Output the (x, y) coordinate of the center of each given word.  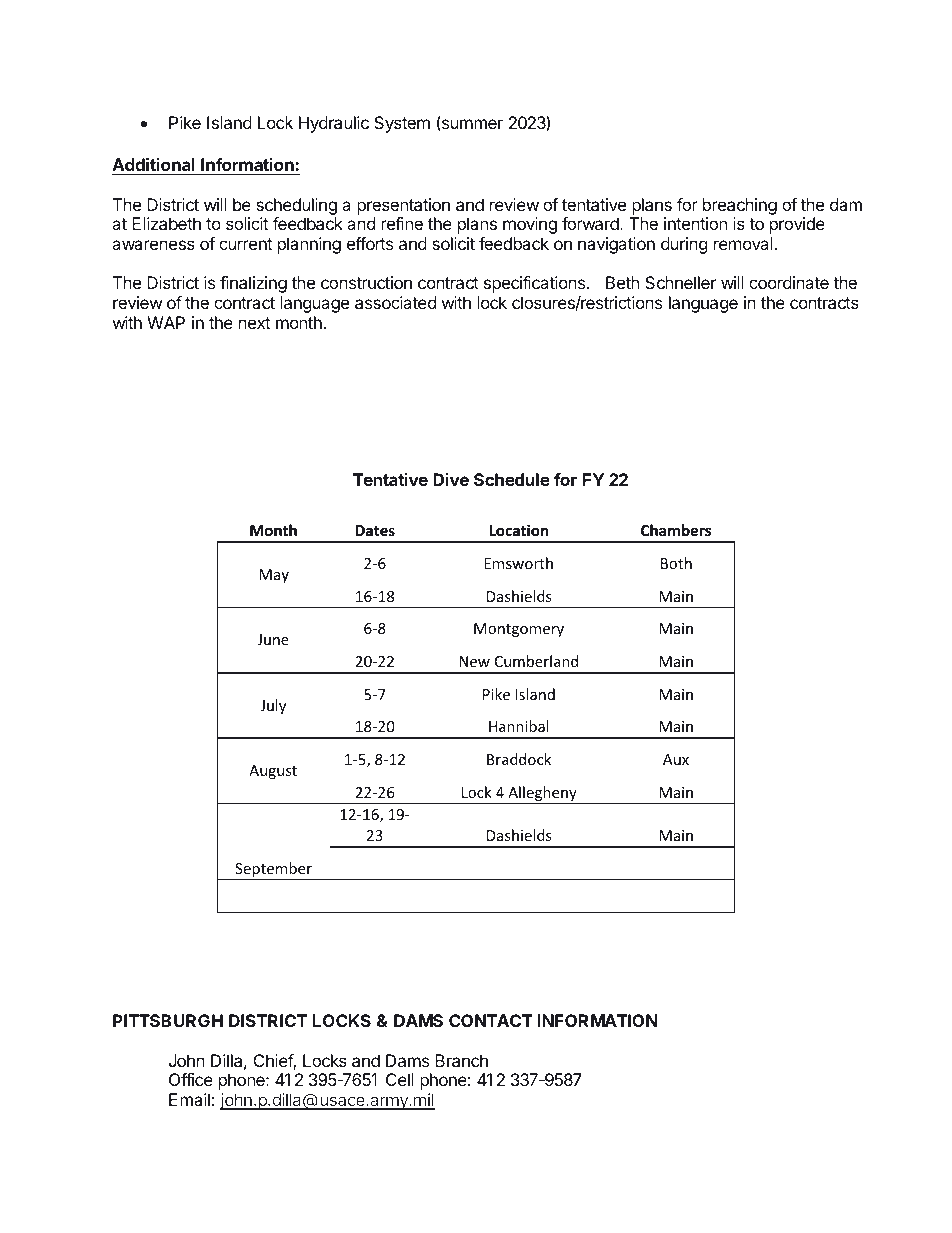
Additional (153, 164)
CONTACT (491, 1020)
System (402, 124)
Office (191, 1079)
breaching (740, 206)
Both (676, 563)
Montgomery (519, 630)
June (273, 639)
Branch (461, 1060)
